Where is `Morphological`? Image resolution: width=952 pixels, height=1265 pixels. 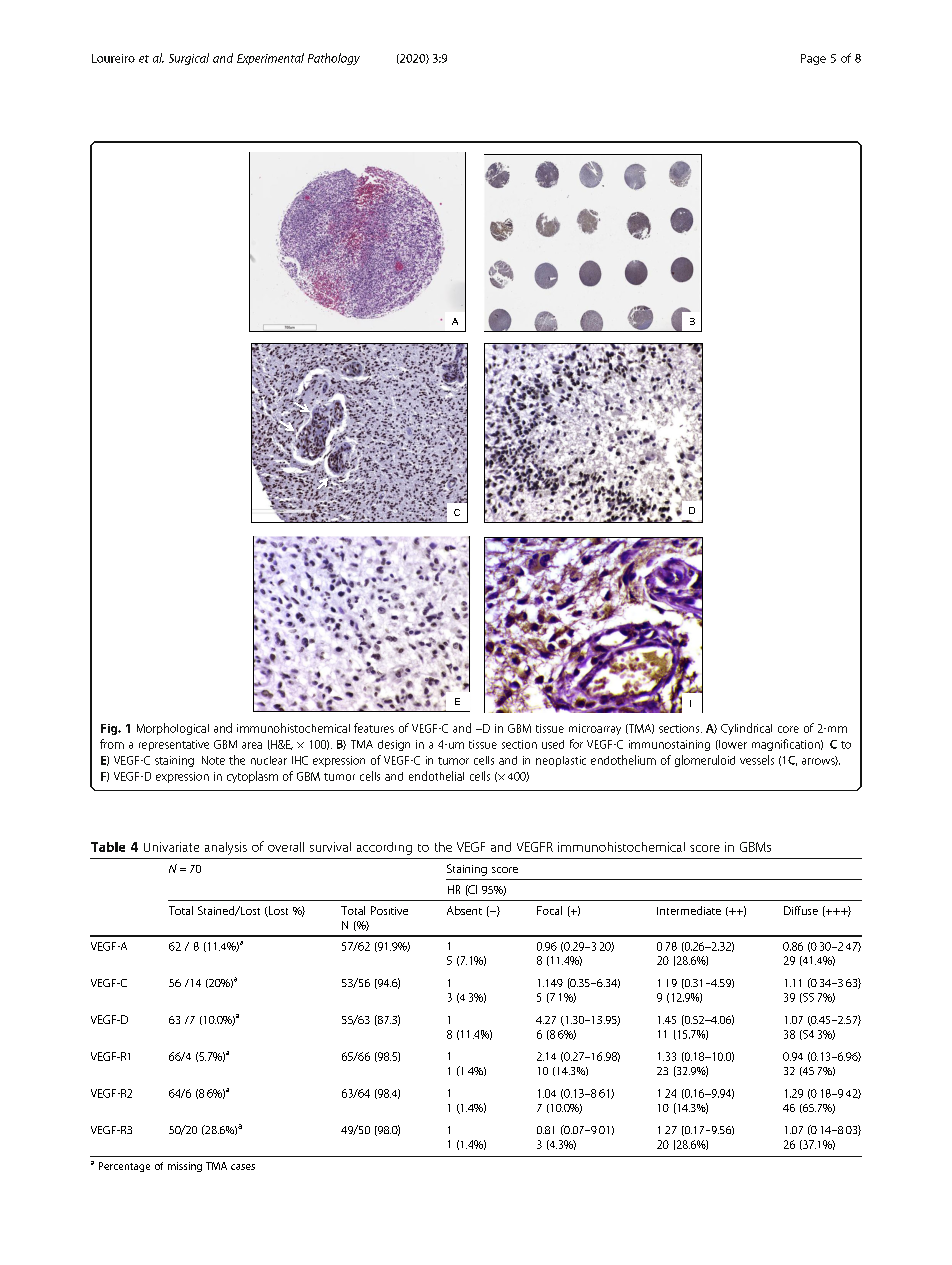
Morphological is located at coordinates (173, 729).
